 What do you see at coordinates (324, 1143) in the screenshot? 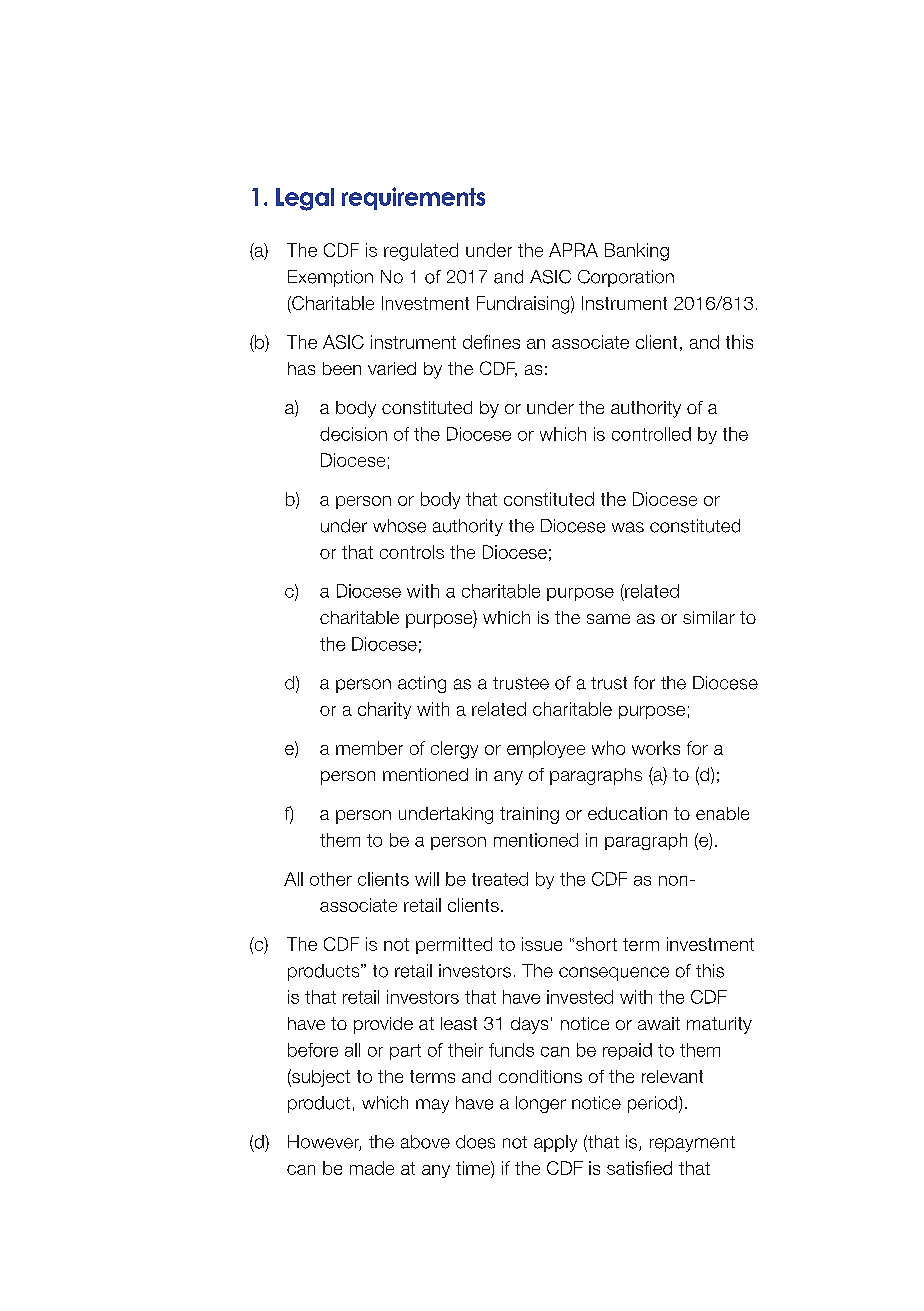
I see `However` at bounding box center [324, 1143].
